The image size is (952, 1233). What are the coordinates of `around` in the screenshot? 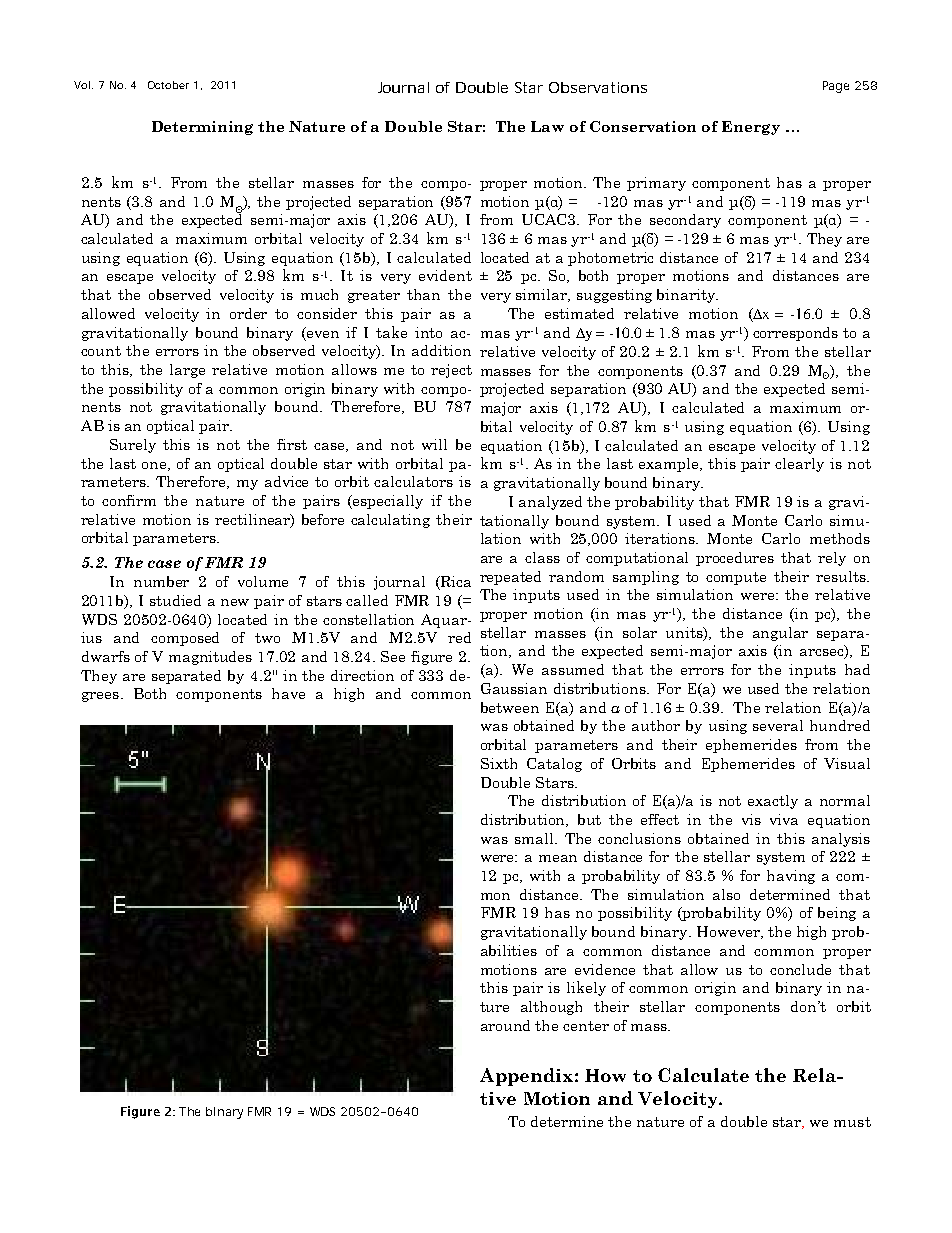 It's located at (505, 1025).
